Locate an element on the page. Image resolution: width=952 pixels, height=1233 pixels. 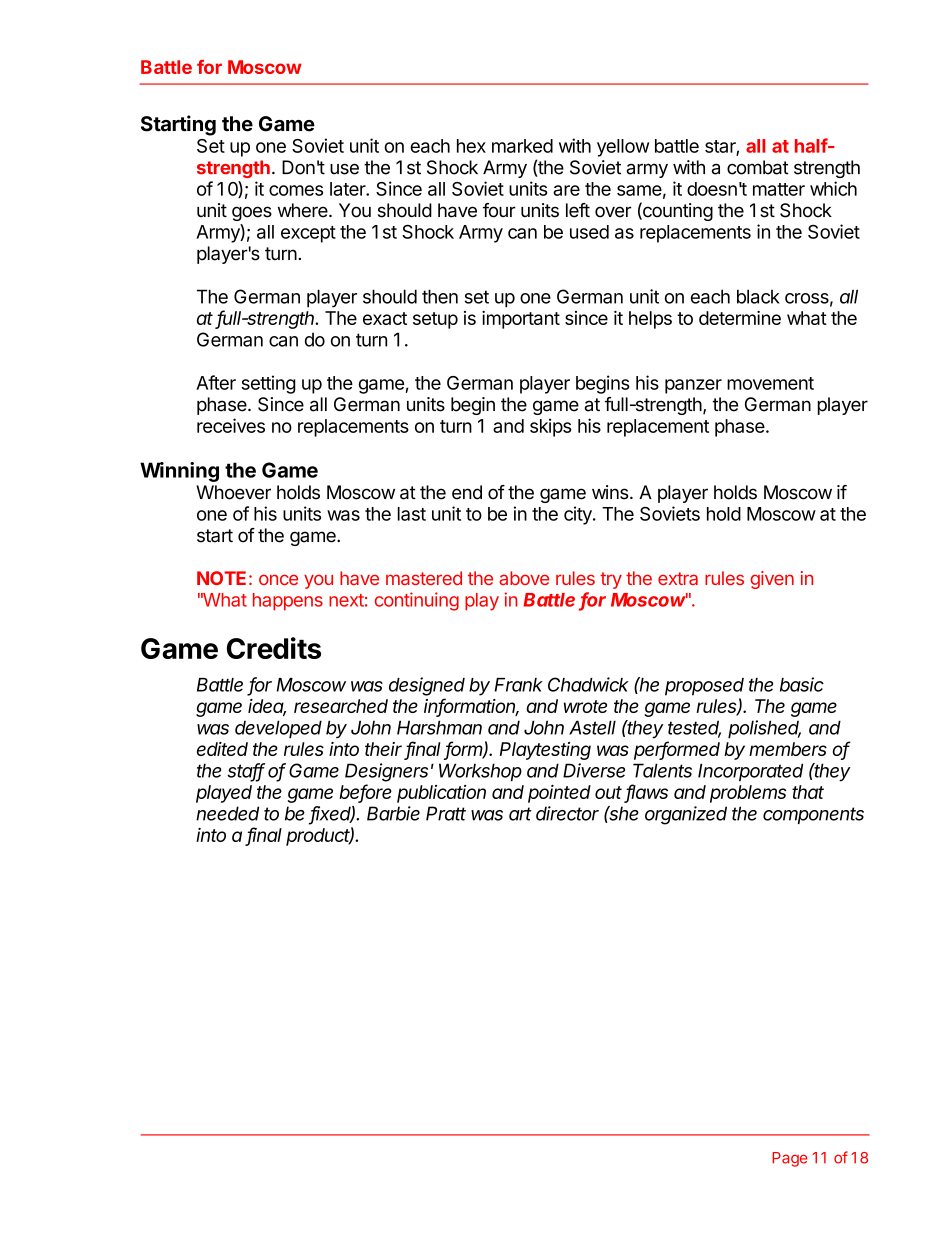
basic is located at coordinates (802, 684).
